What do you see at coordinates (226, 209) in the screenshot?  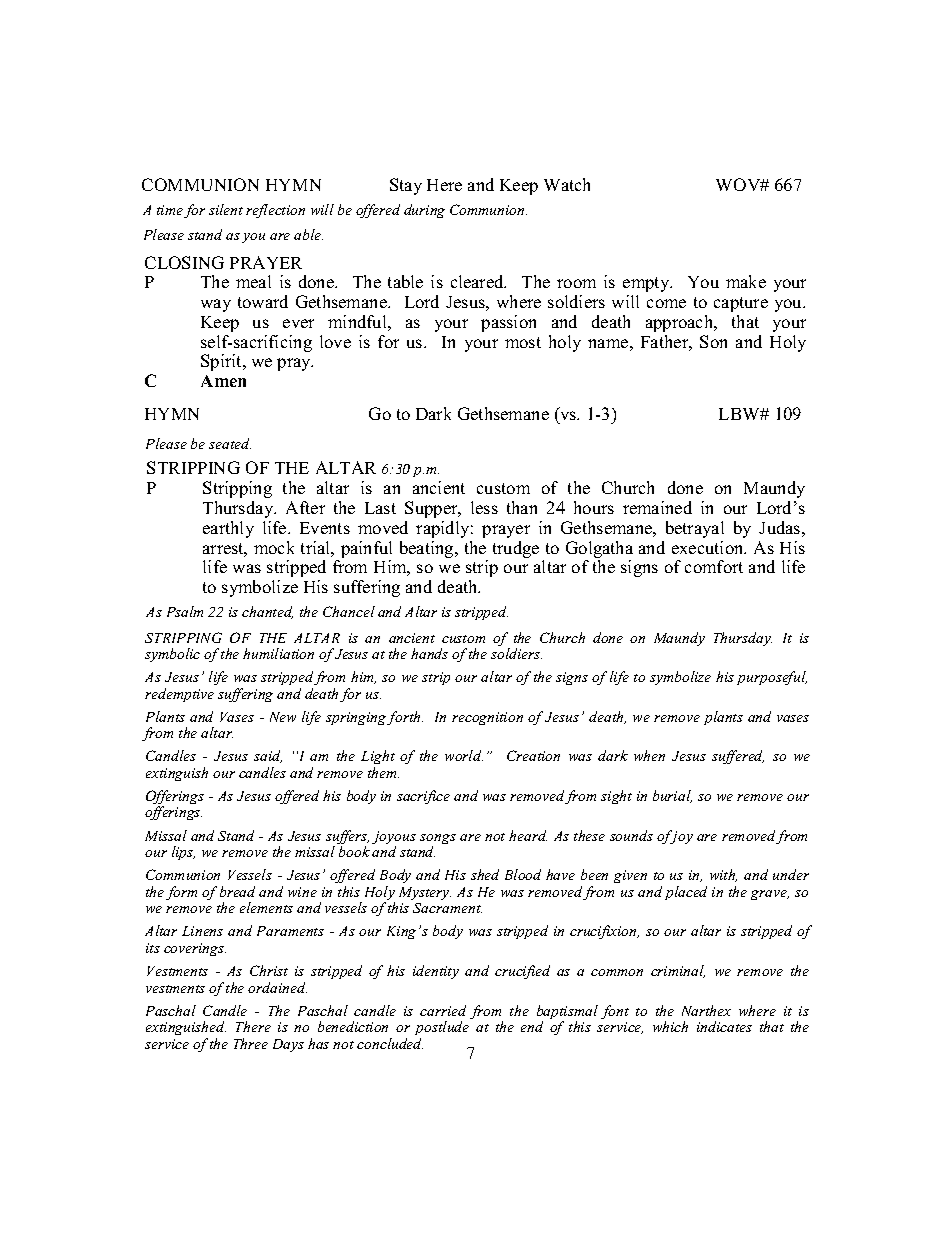 I see `silent` at bounding box center [226, 209].
